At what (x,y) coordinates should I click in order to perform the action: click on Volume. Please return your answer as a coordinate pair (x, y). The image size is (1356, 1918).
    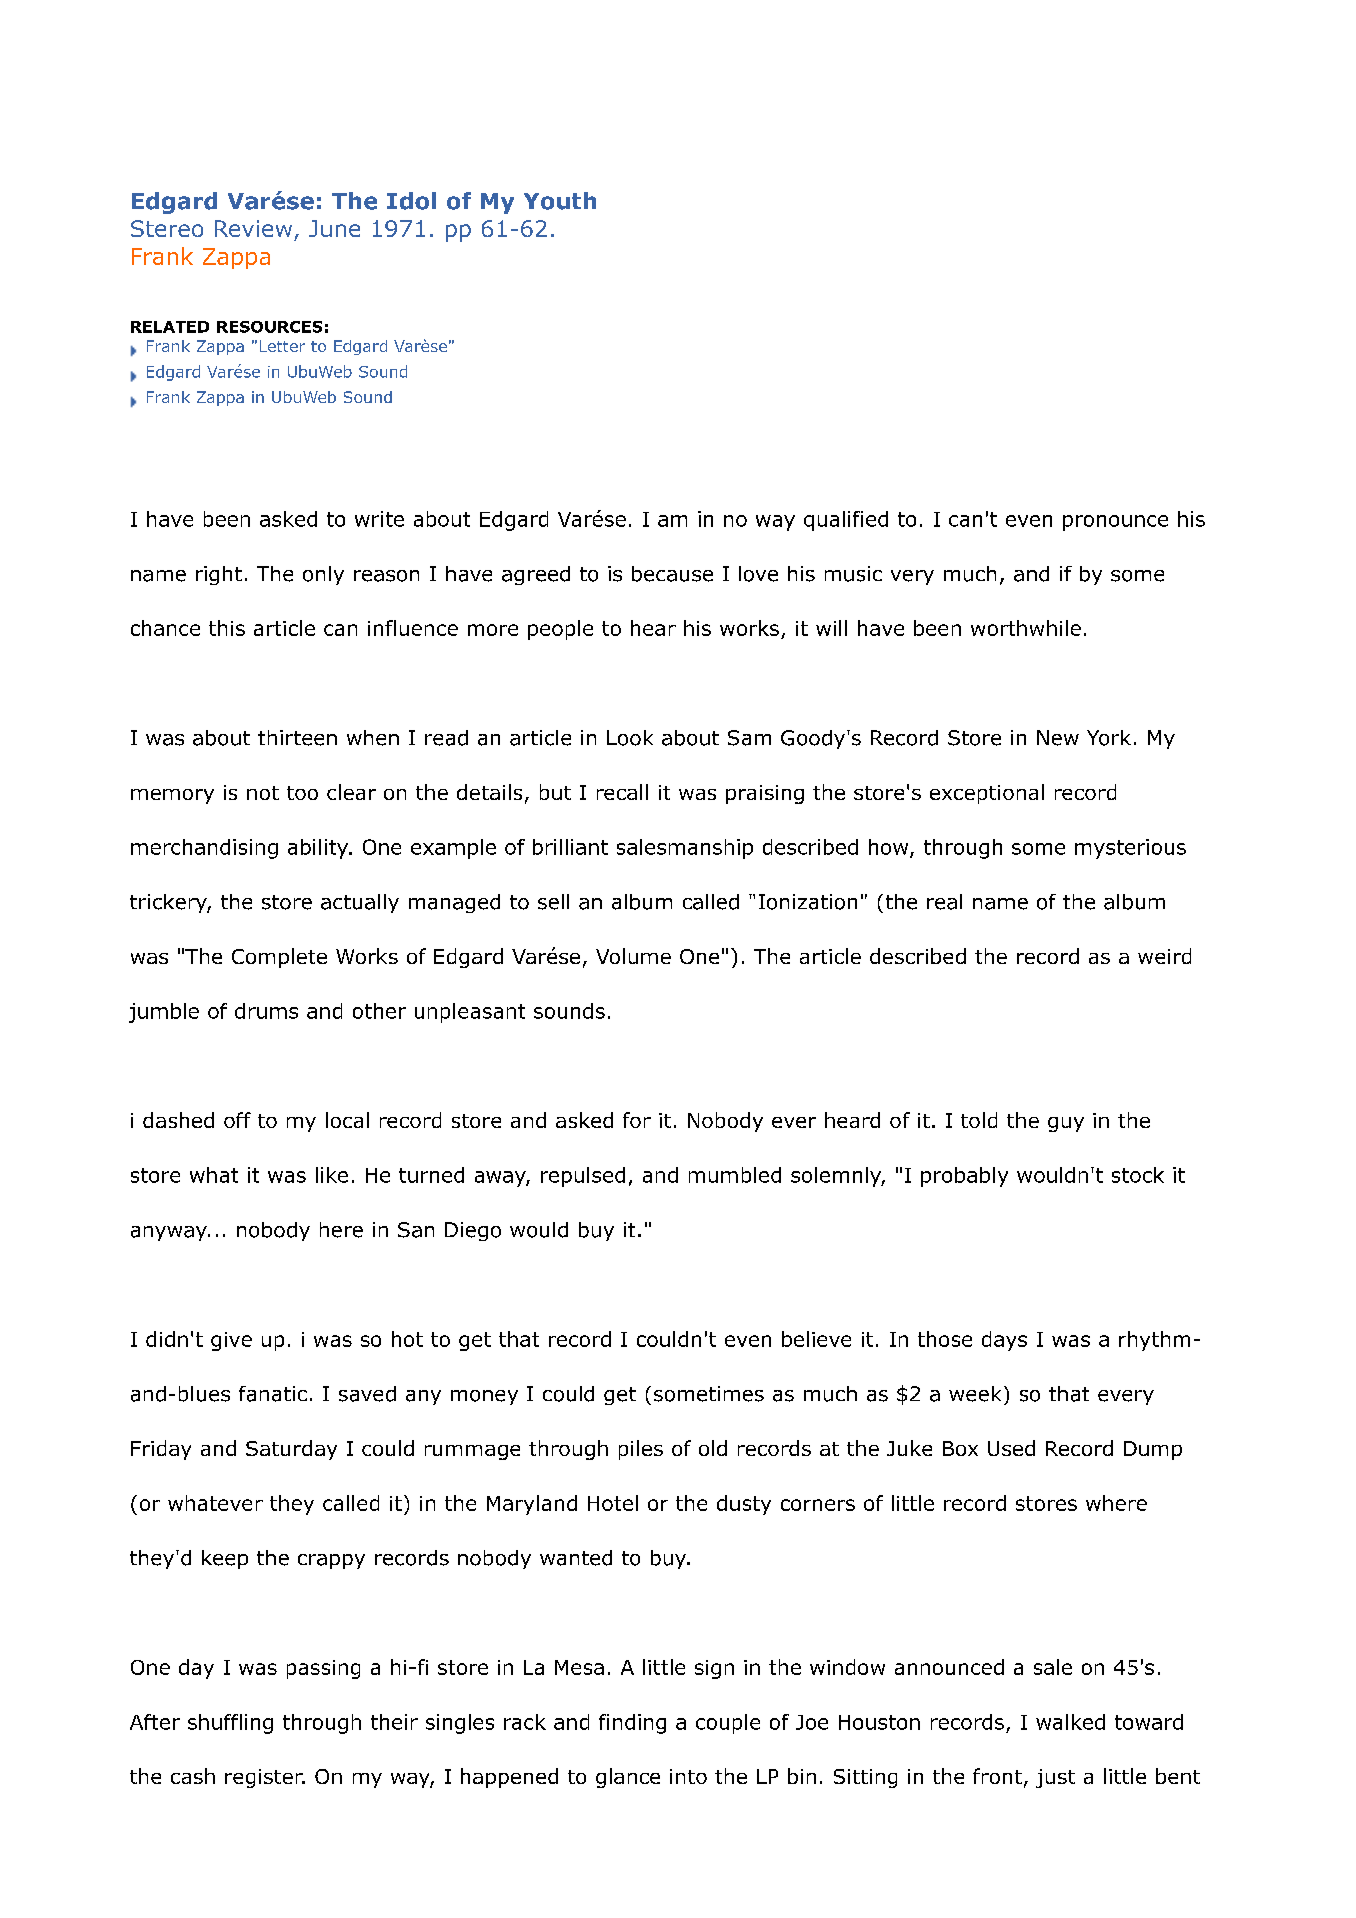
    Looking at the image, I should click on (633, 956).
